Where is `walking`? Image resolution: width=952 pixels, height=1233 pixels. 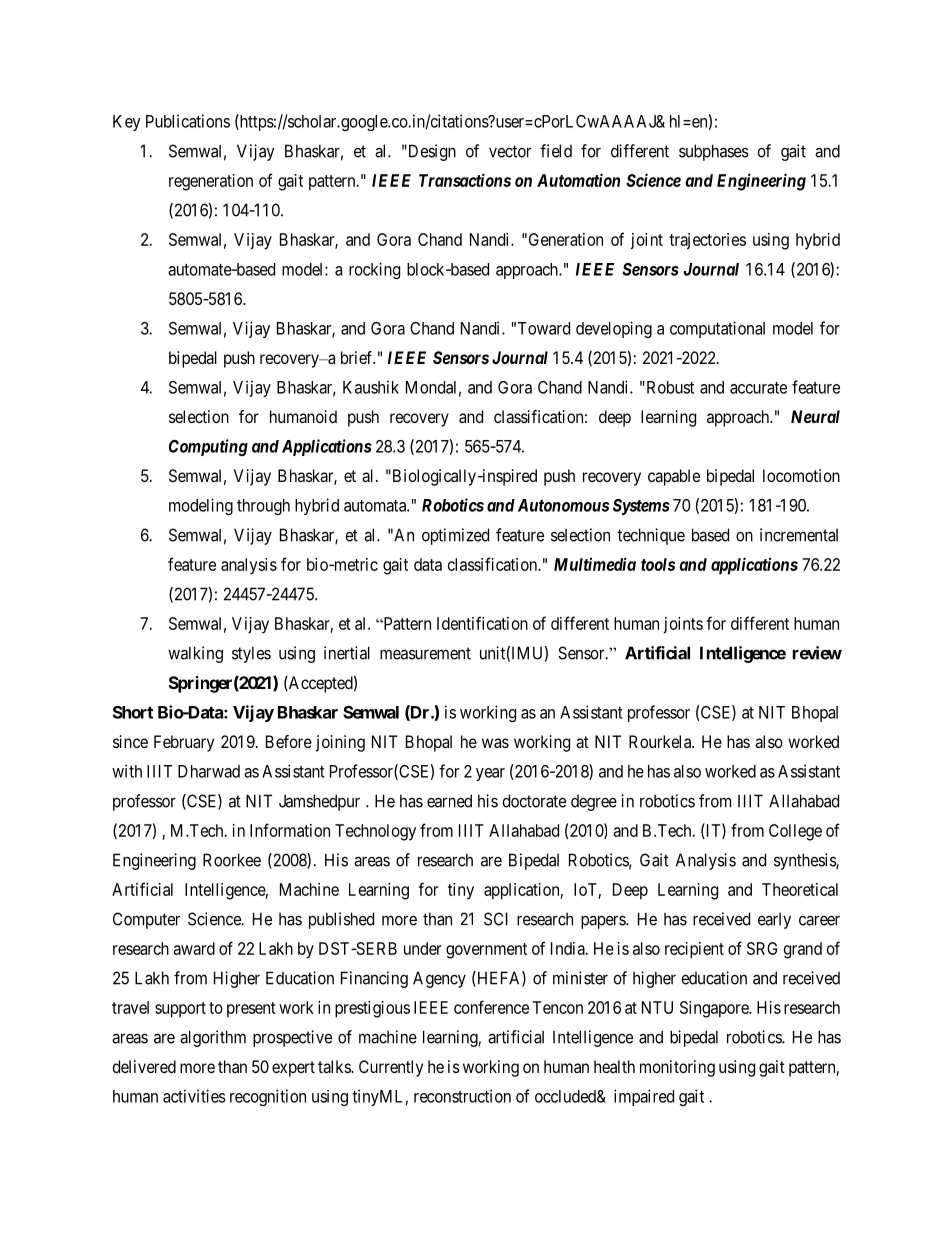
walking is located at coordinates (195, 654).
